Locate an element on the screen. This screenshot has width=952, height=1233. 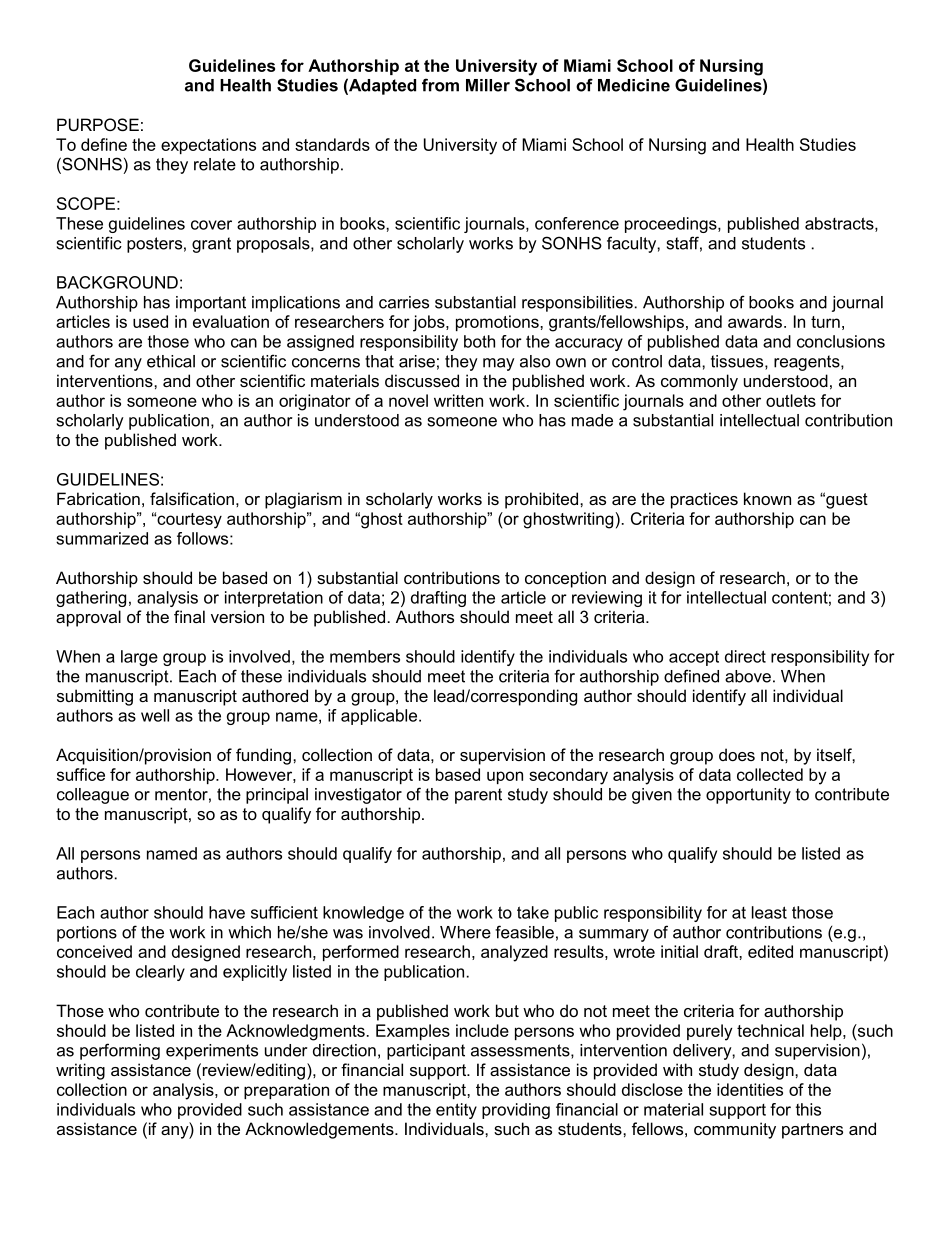
entity is located at coordinates (456, 1111).
